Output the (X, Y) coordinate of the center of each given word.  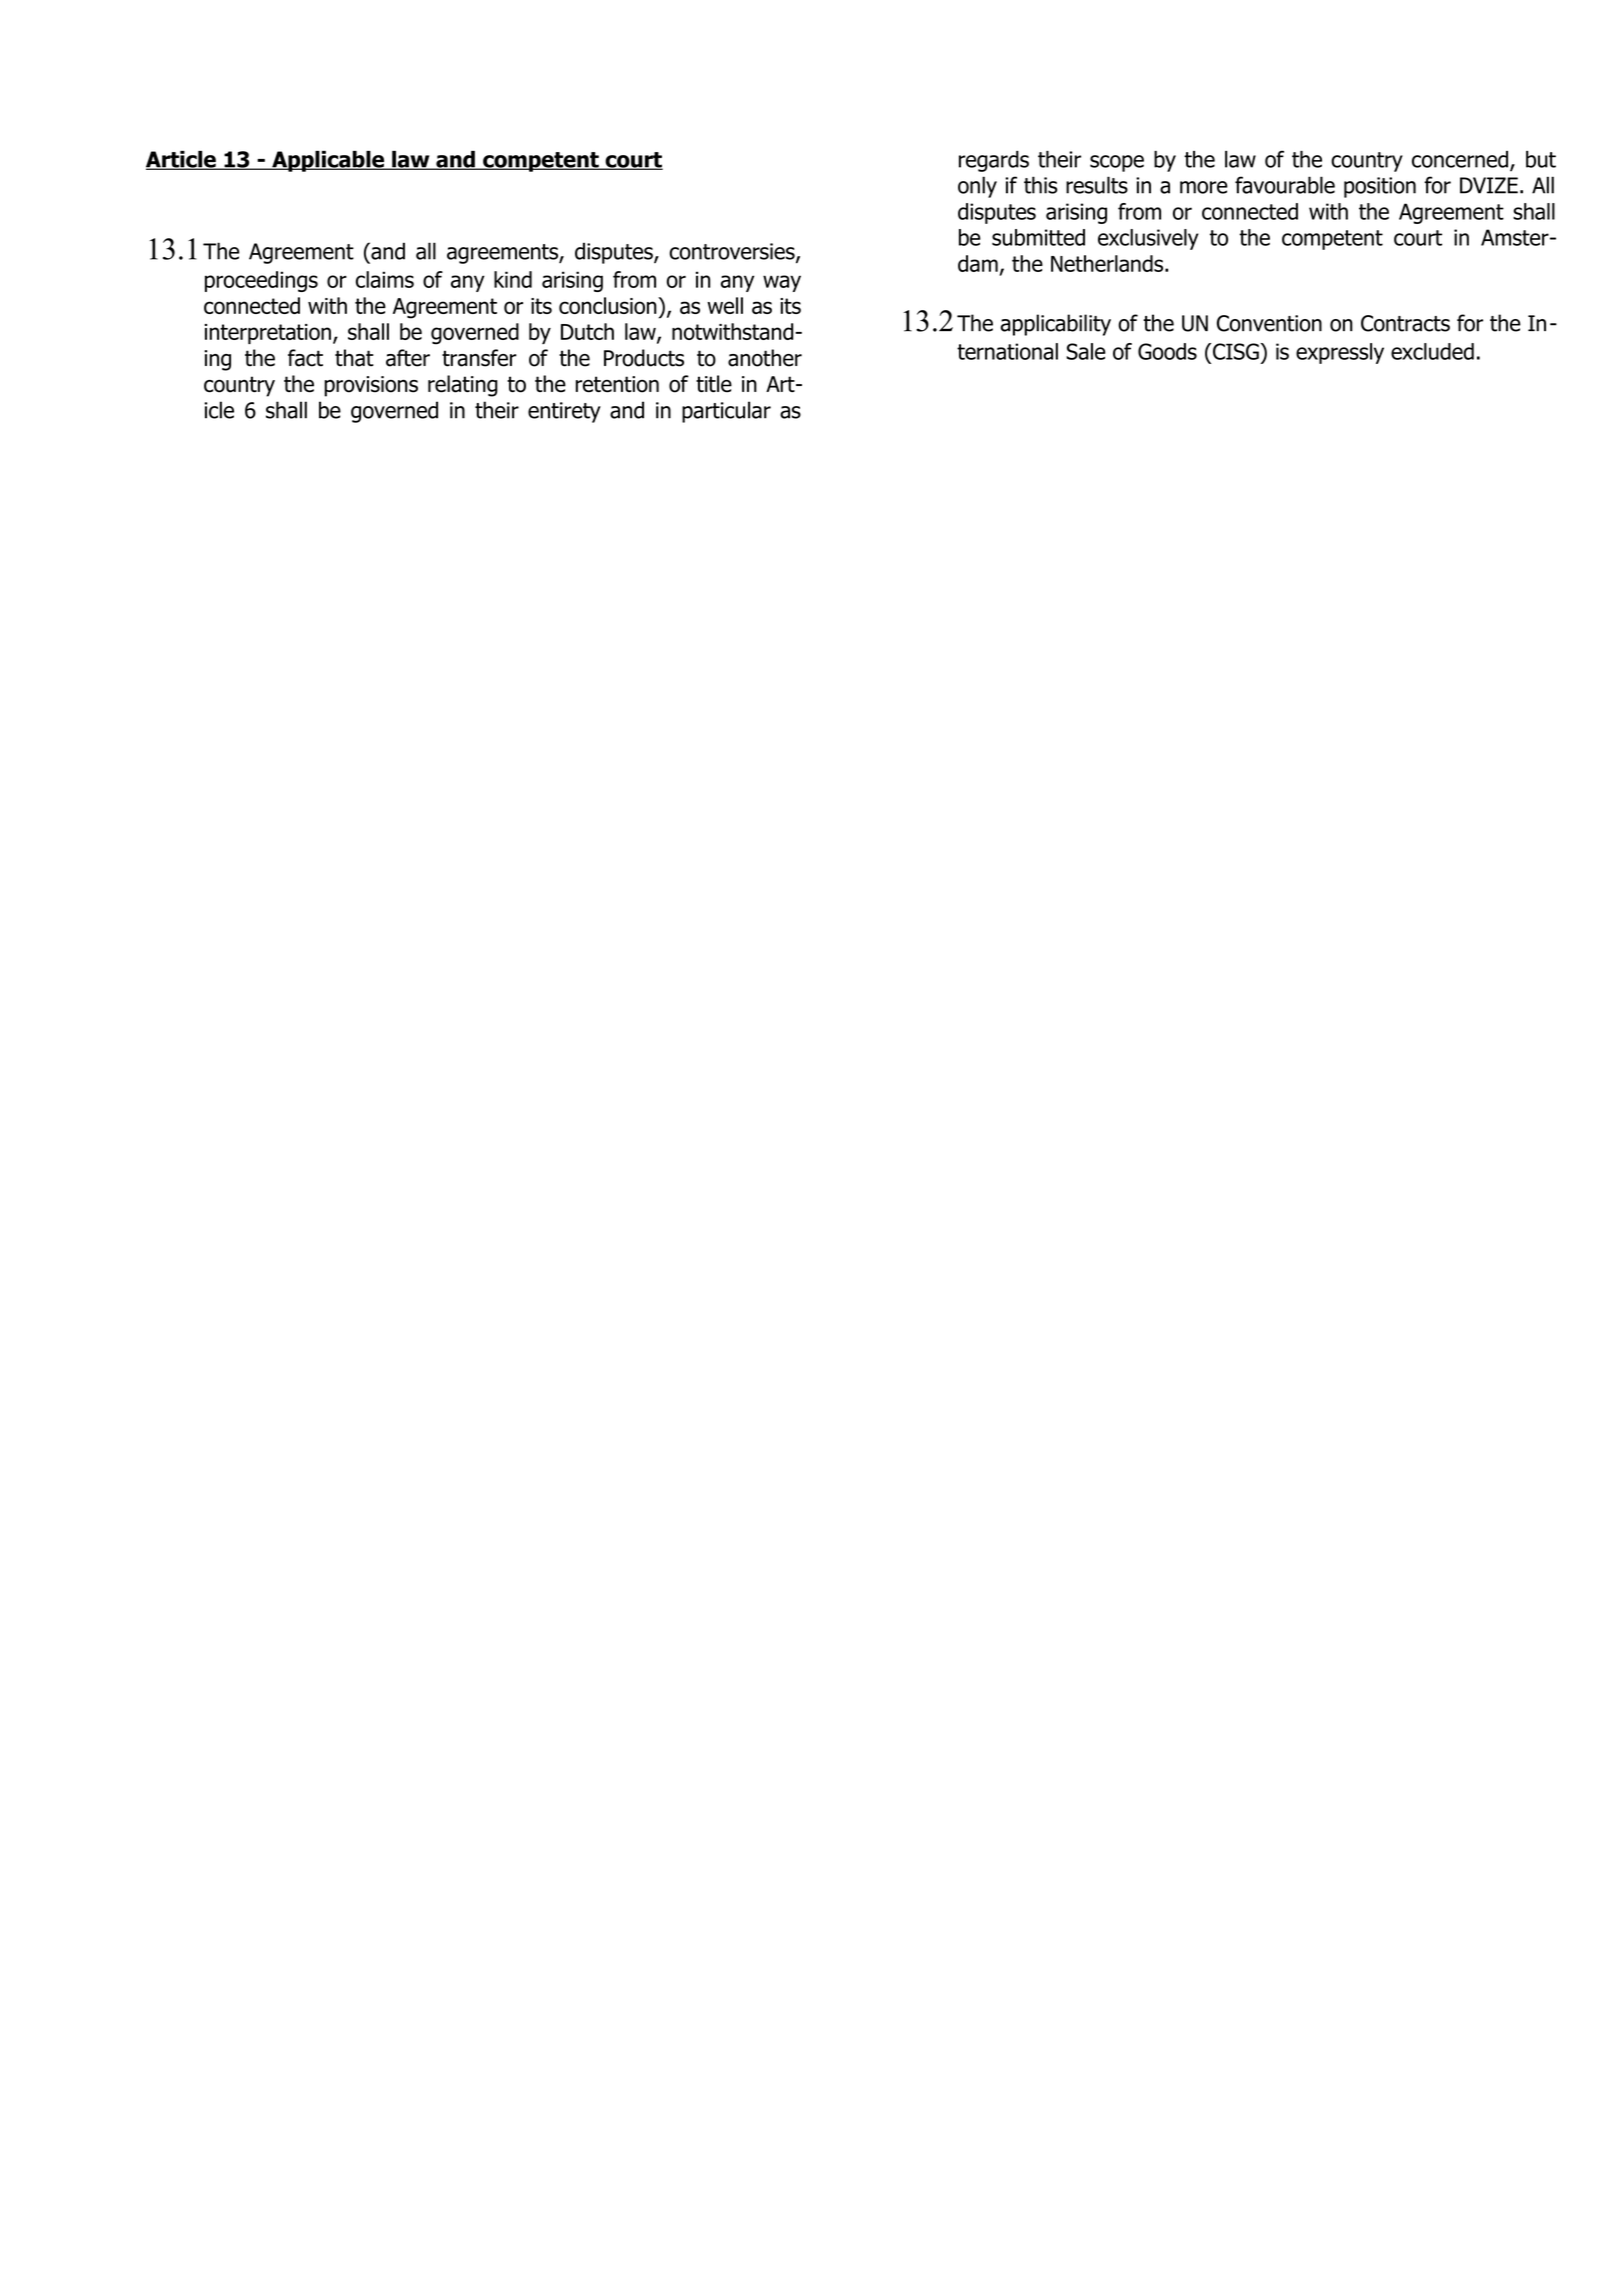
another (765, 358)
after (408, 358)
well (725, 305)
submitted (1038, 237)
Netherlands (1108, 263)
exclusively (1148, 239)
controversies (733, 252)
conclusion (609, 305)
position (1380, 187)
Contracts (1405, 323)
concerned (1460, 159)
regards (994, 161)
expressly (1340, 353)
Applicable (328, 161)
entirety (564, 412)
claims (385, 279)
